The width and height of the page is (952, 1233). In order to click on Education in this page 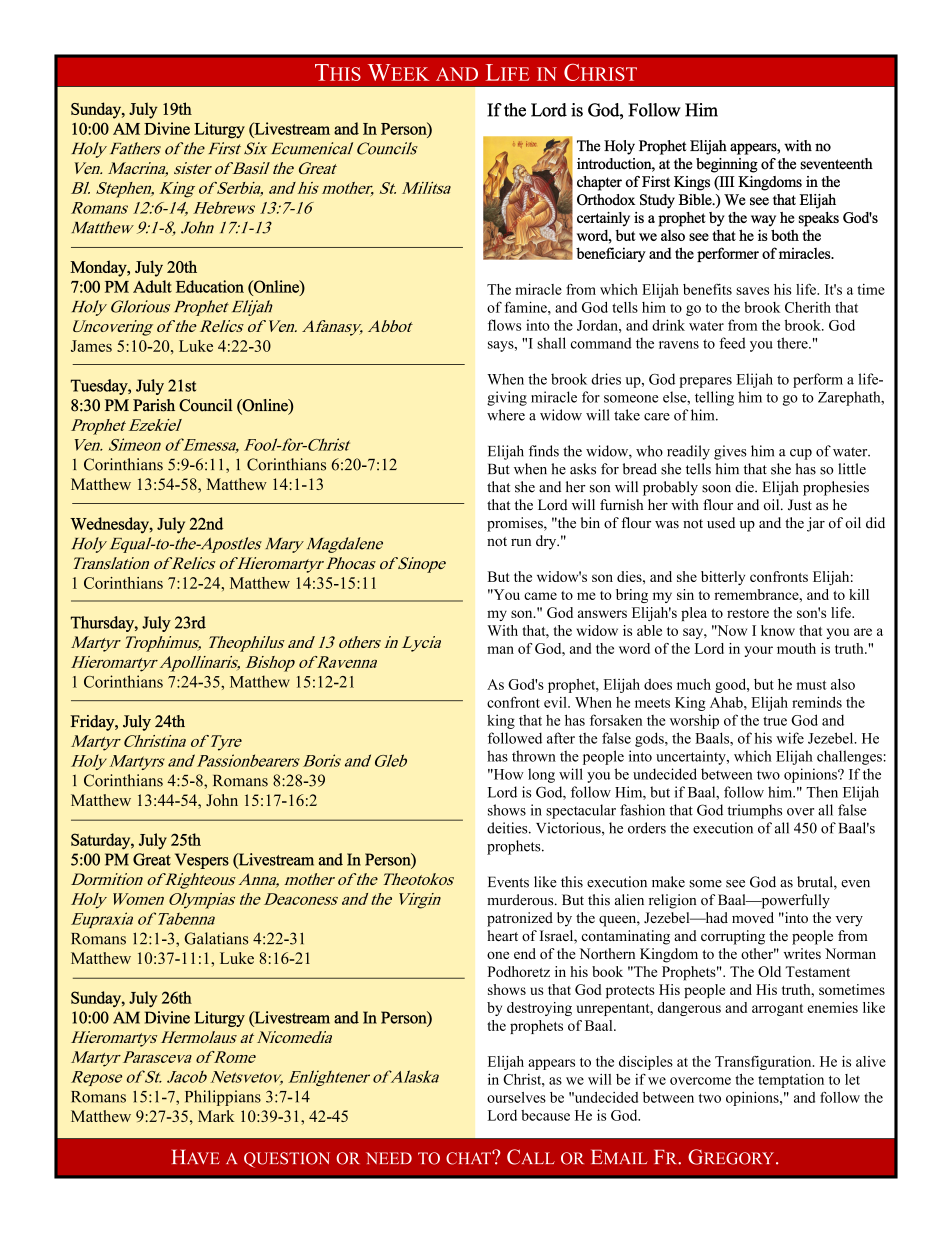, I will do `click(210, 286)`.
